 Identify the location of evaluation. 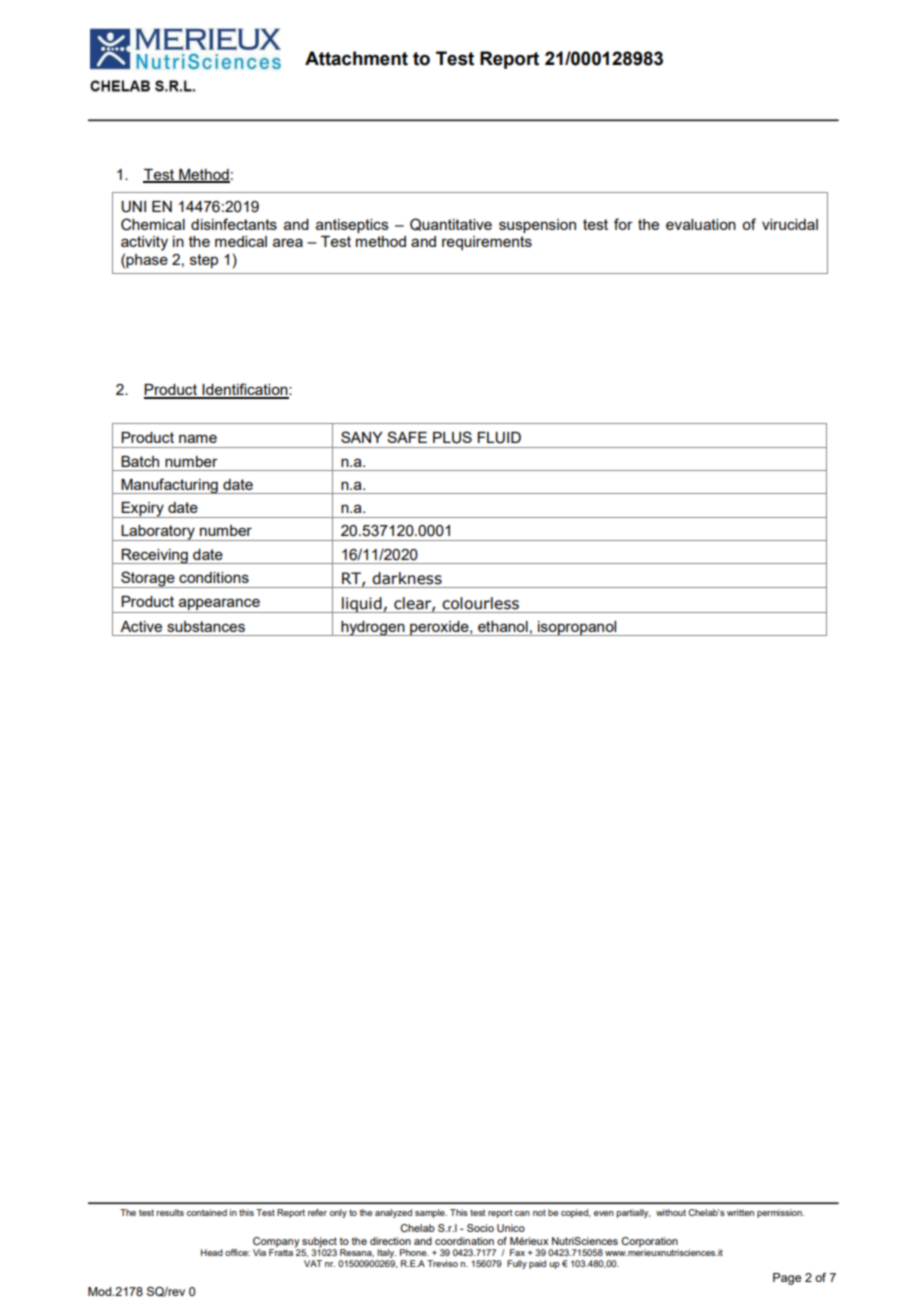
(701, 224).
